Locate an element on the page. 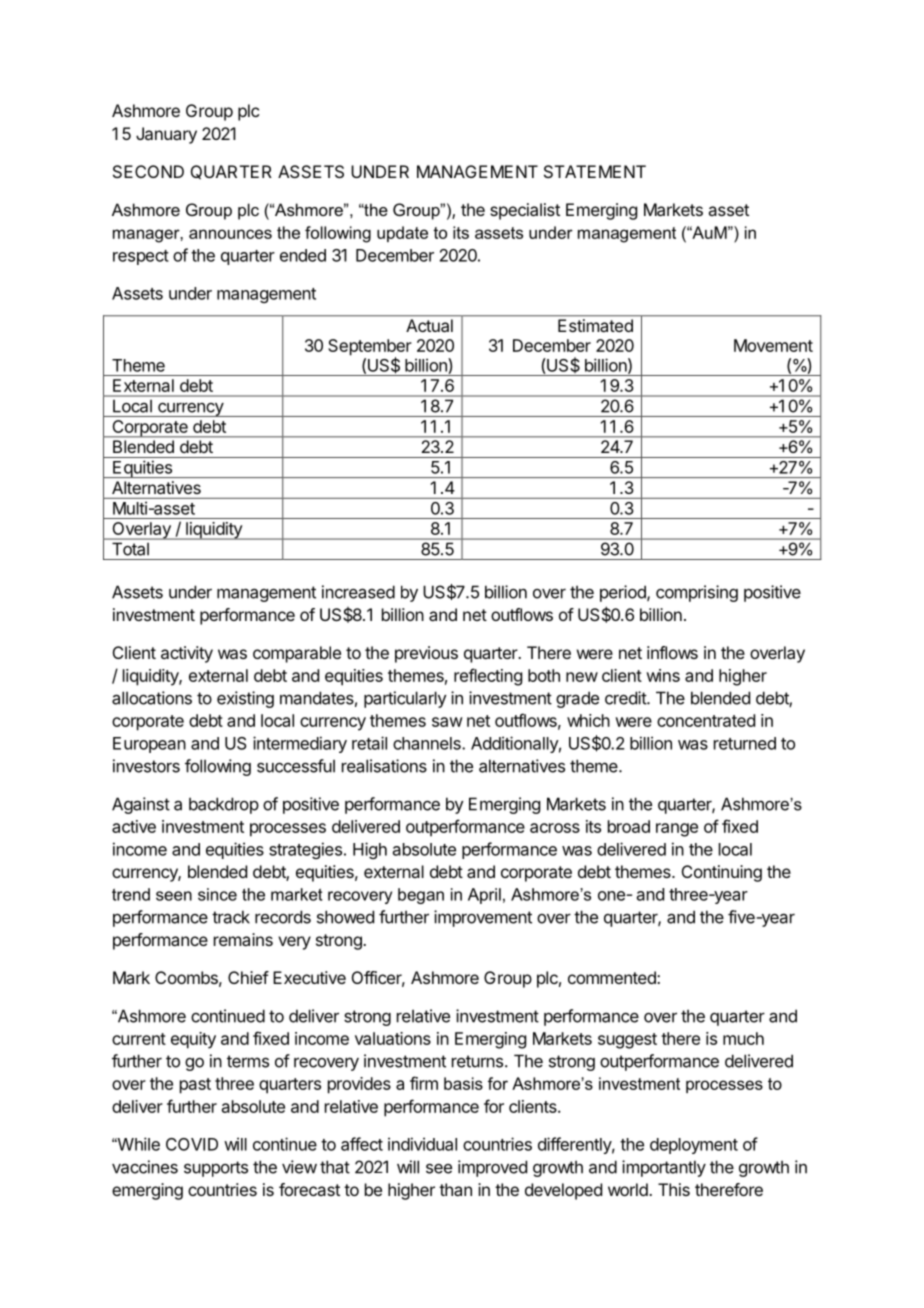  individual is located at coordinates (422, 1144).
